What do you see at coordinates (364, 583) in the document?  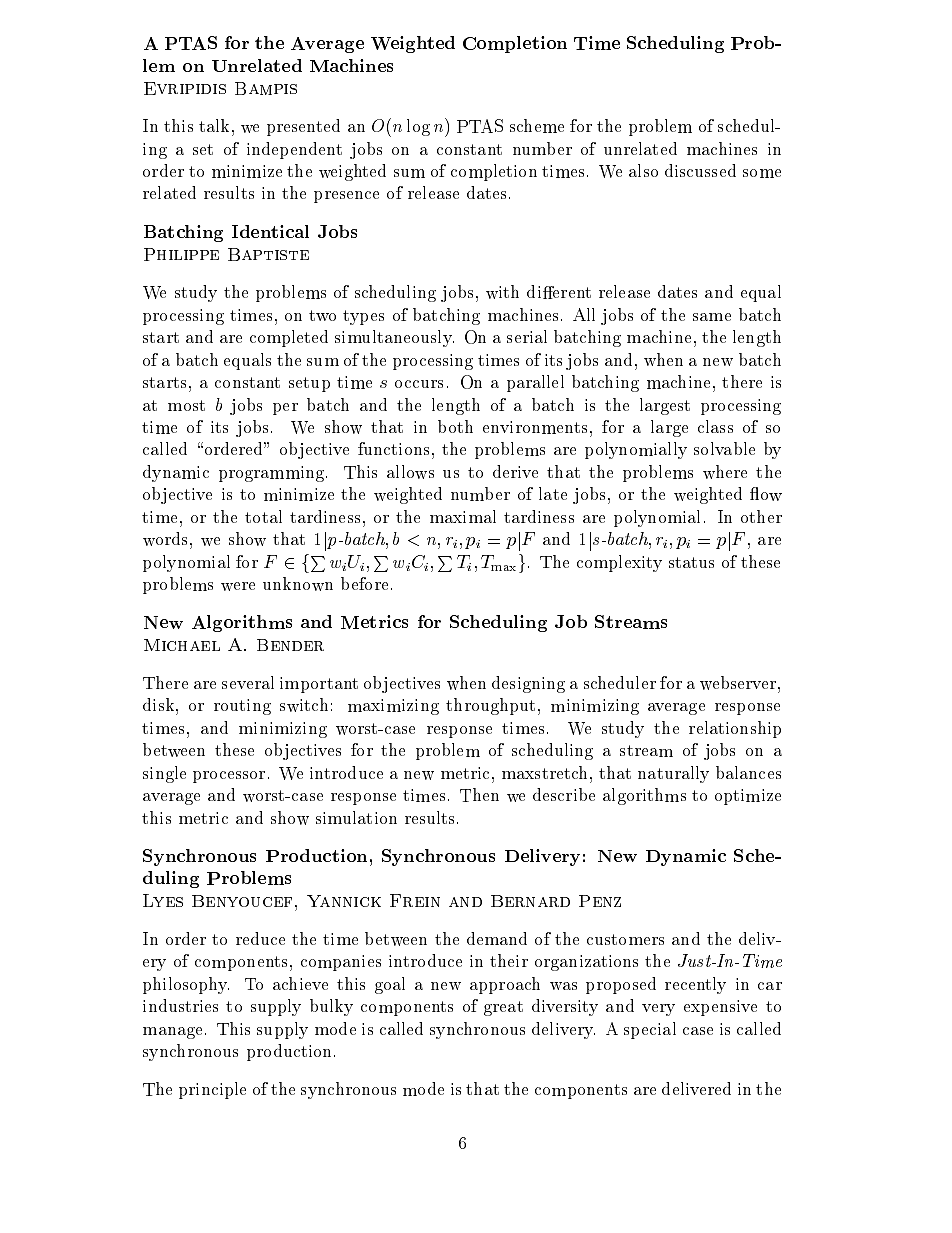 I see `before` at bounding box center [364, 583].
